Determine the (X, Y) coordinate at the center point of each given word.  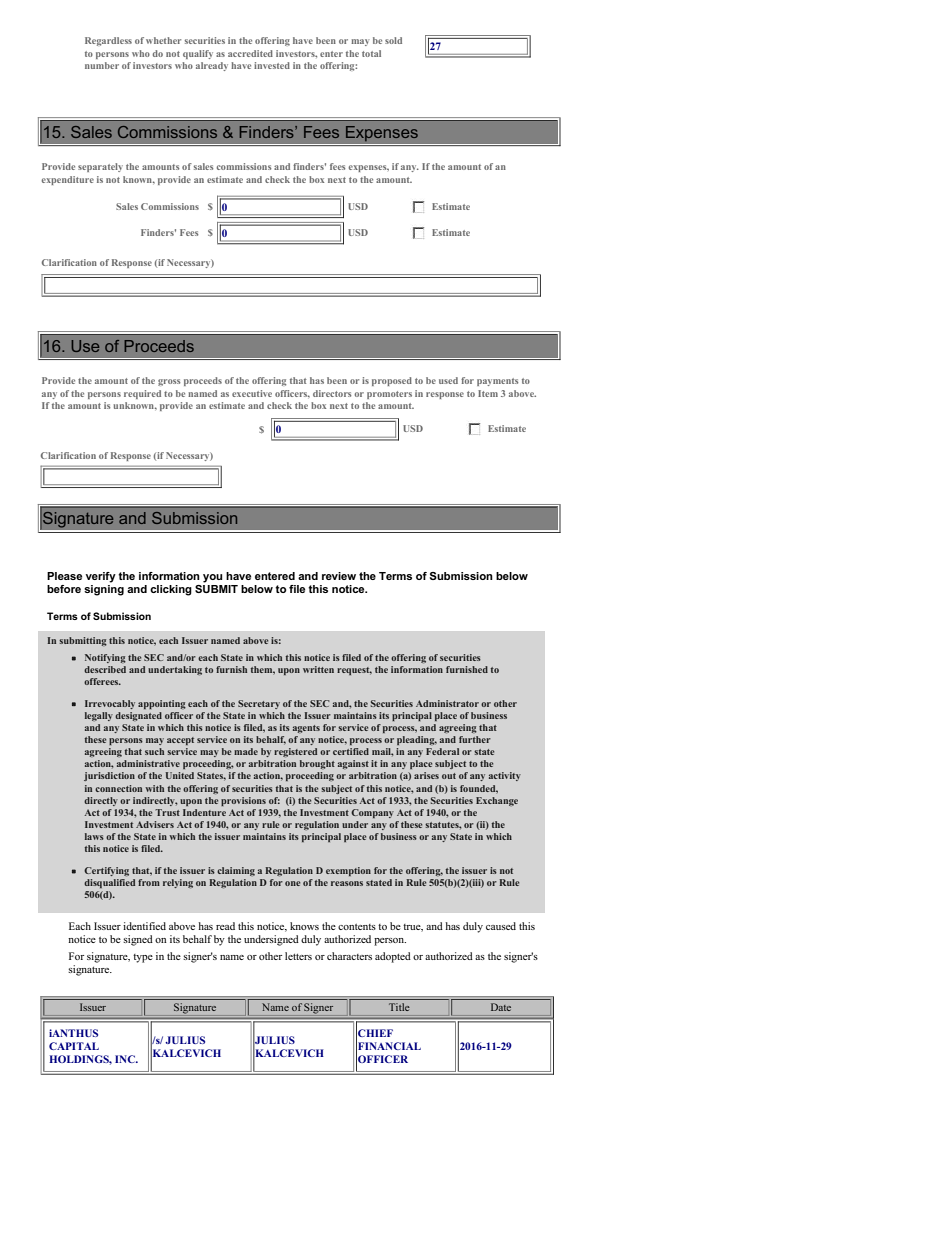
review (339, 576)
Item (488, 393)
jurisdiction (109, 776)
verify (101, 577)
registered (295, 752)
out (449, 776)
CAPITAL (74, 1046)
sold (393, 40)
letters (298, 956)
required (142, 394)
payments (497, 382)
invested (272, 65)
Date (501, 1007)
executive (252, 393)
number (102, 65)
